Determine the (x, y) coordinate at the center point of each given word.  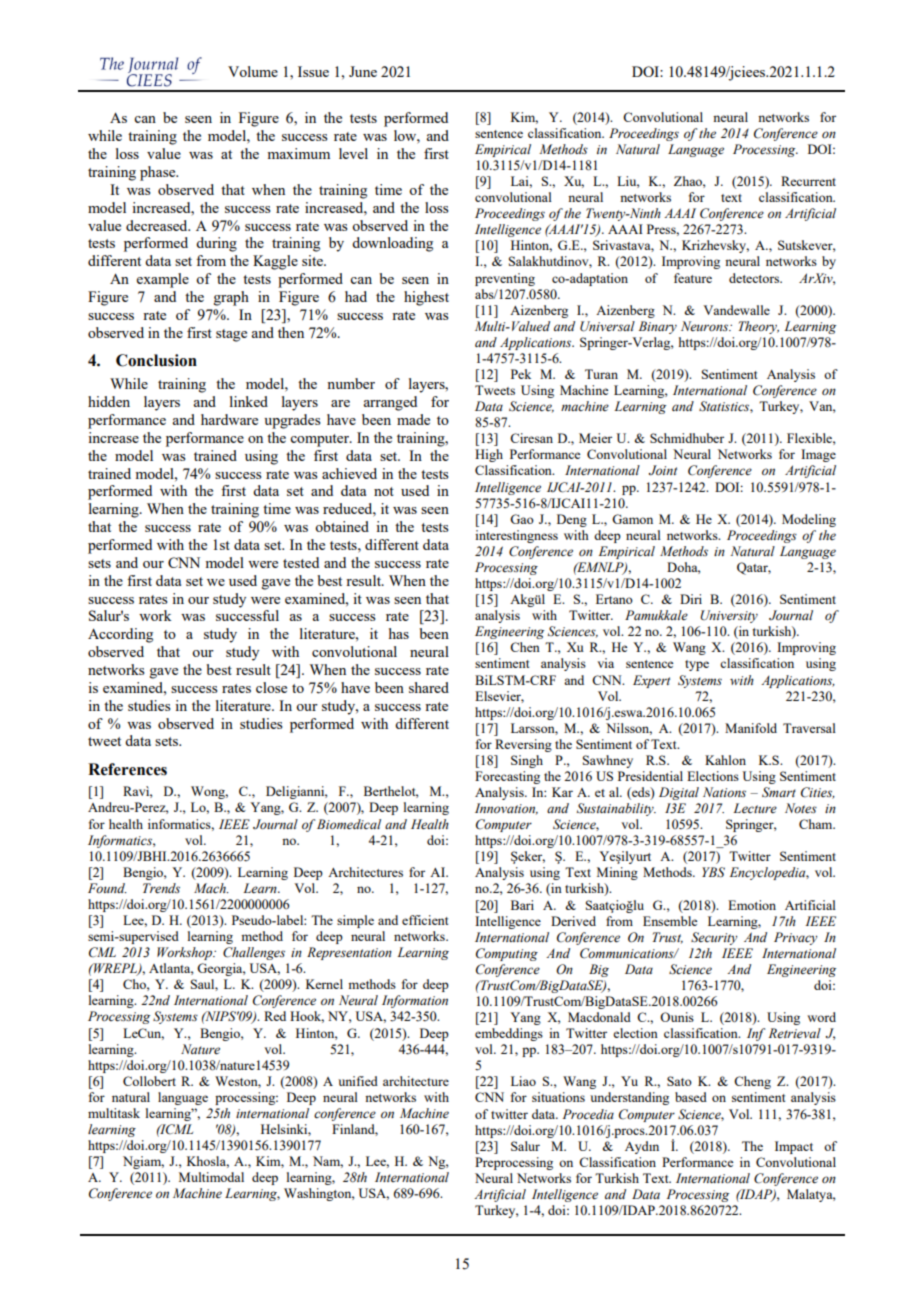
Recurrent (808, 181)
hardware (229, 419)
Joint (663, 470)
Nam (328, 1162)
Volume (253, 71)
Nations (724, 792)
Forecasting (507, 777)
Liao (523, 1081)
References (127, 769)
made (413, 419)
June (363, 71)
